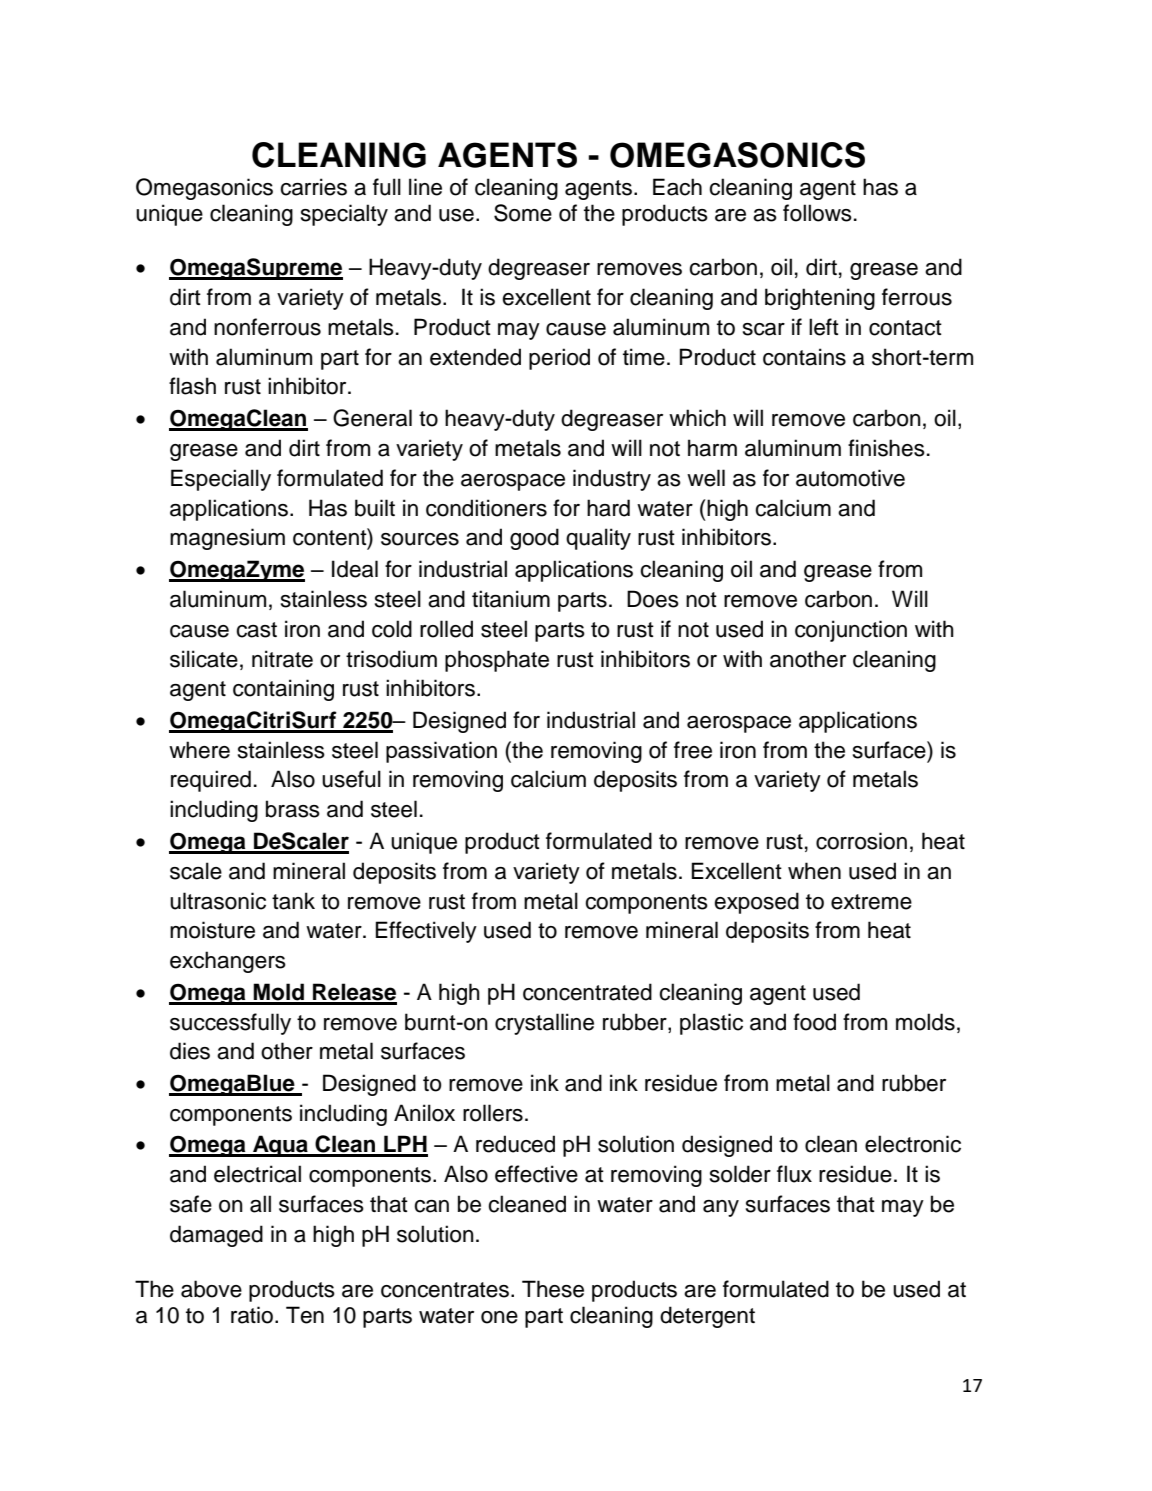 The image size is (1152, 1491). What do you see at coordinates (814, 871) in the page?
I see `when` at bounding box center [814, 871].
